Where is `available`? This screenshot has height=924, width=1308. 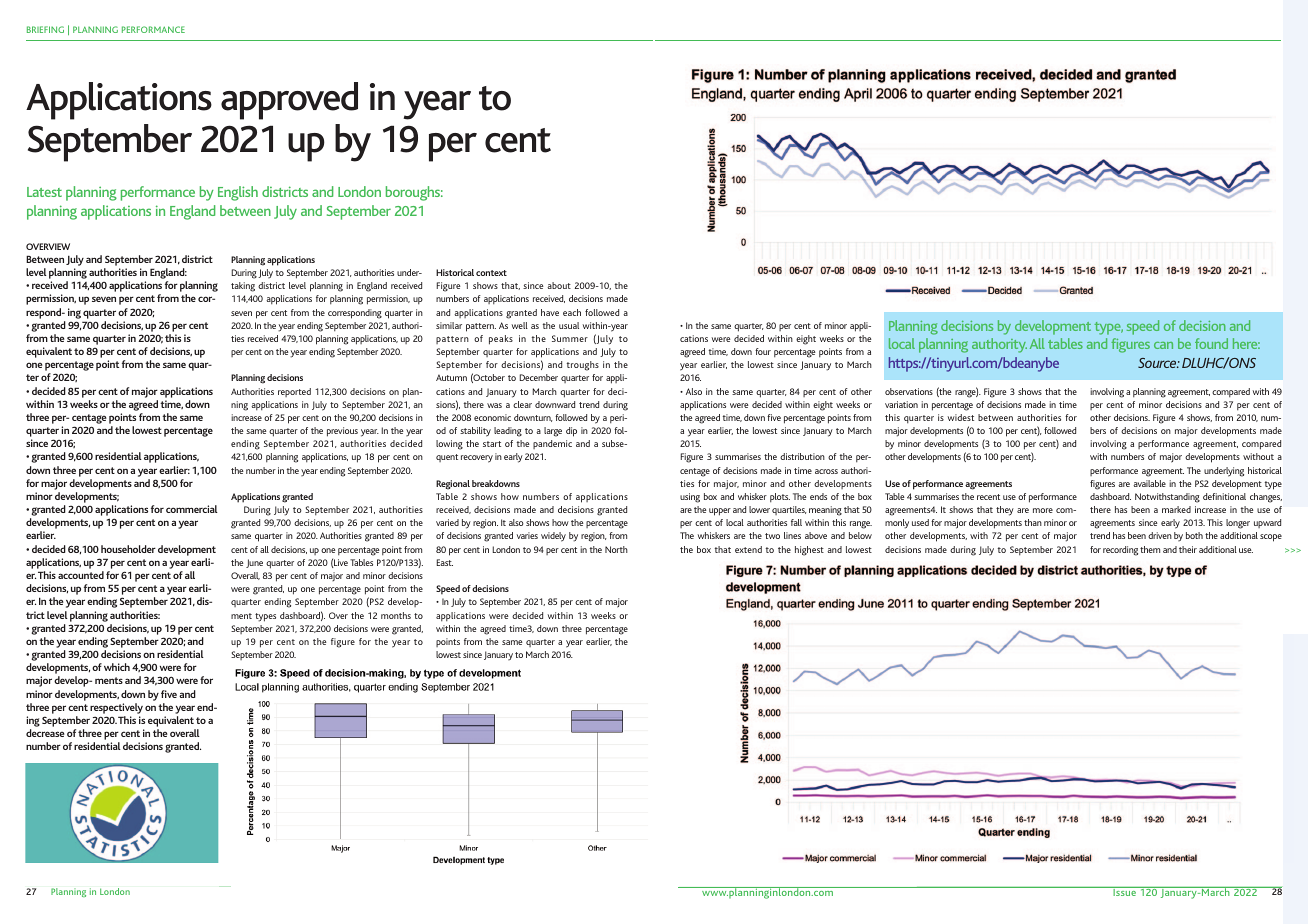 available is located at coordinates (1149, 483).
